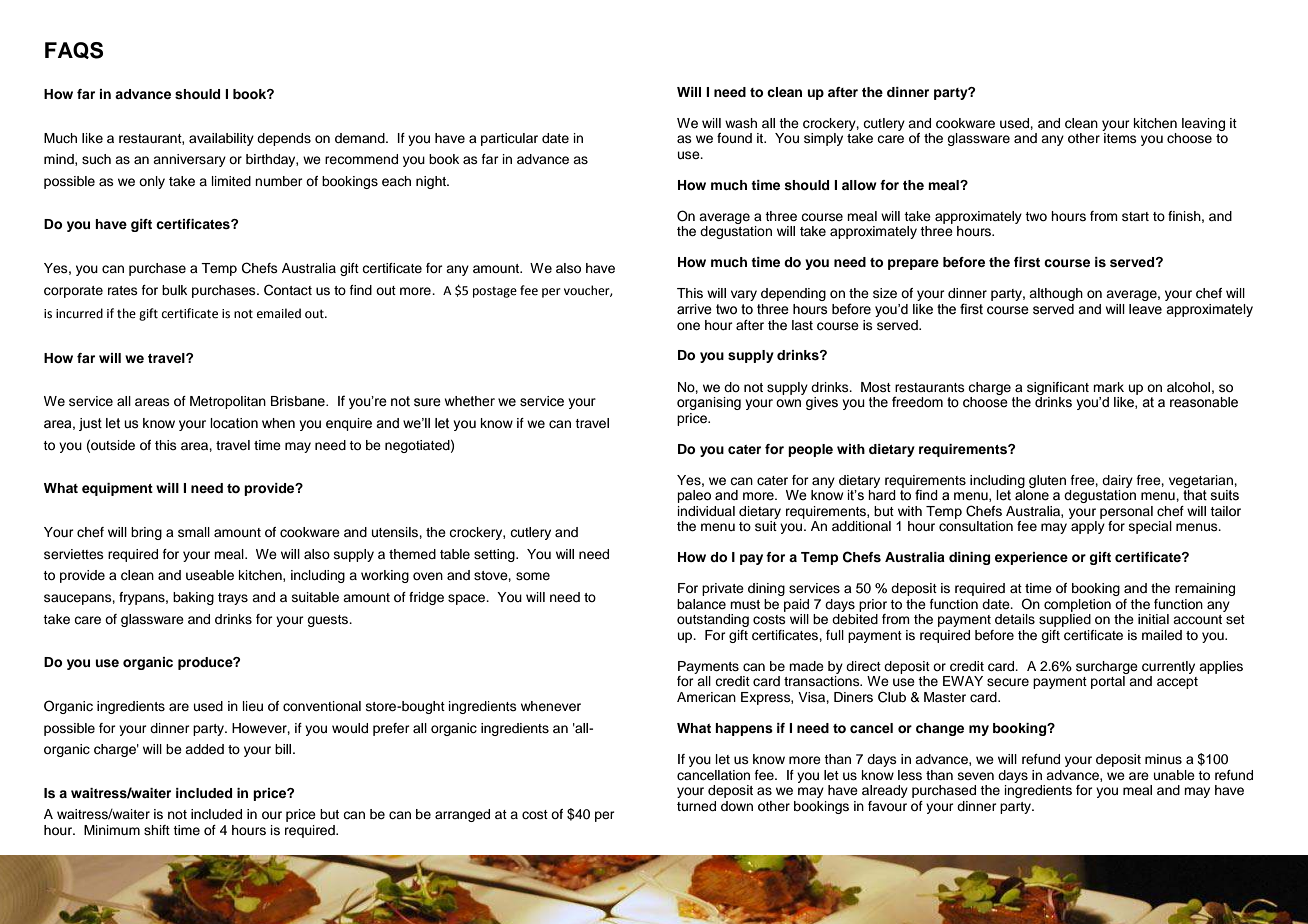  I want to click on wash, so click(741, 123).
